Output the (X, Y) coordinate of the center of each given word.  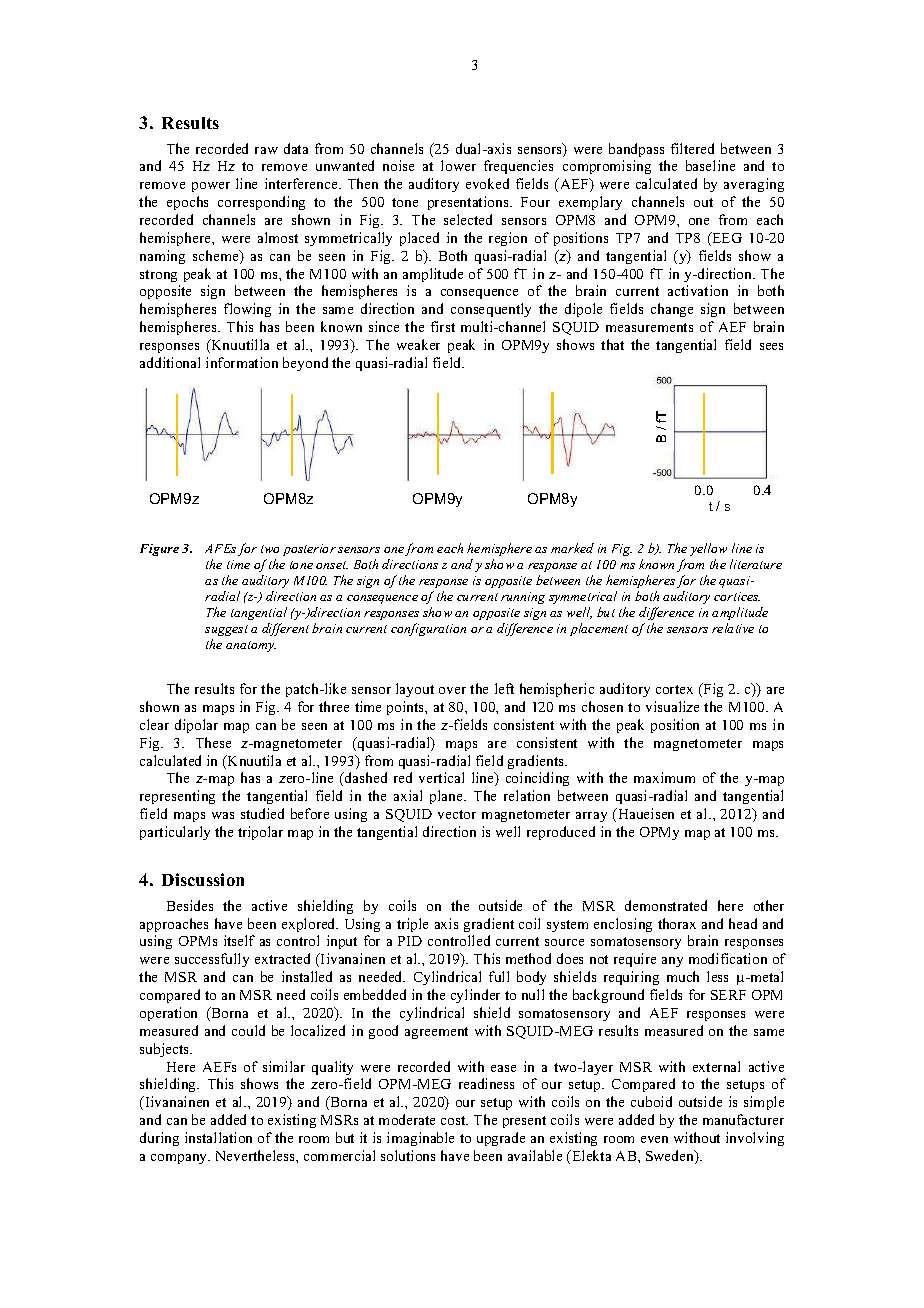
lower (458, 165)
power (211, 187)
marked (572, 548)
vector (457, 814)
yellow (708, 549)
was (223, 815)
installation (218, 1137)
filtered (692, 148)
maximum (664, 777)
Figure (159, 550)
